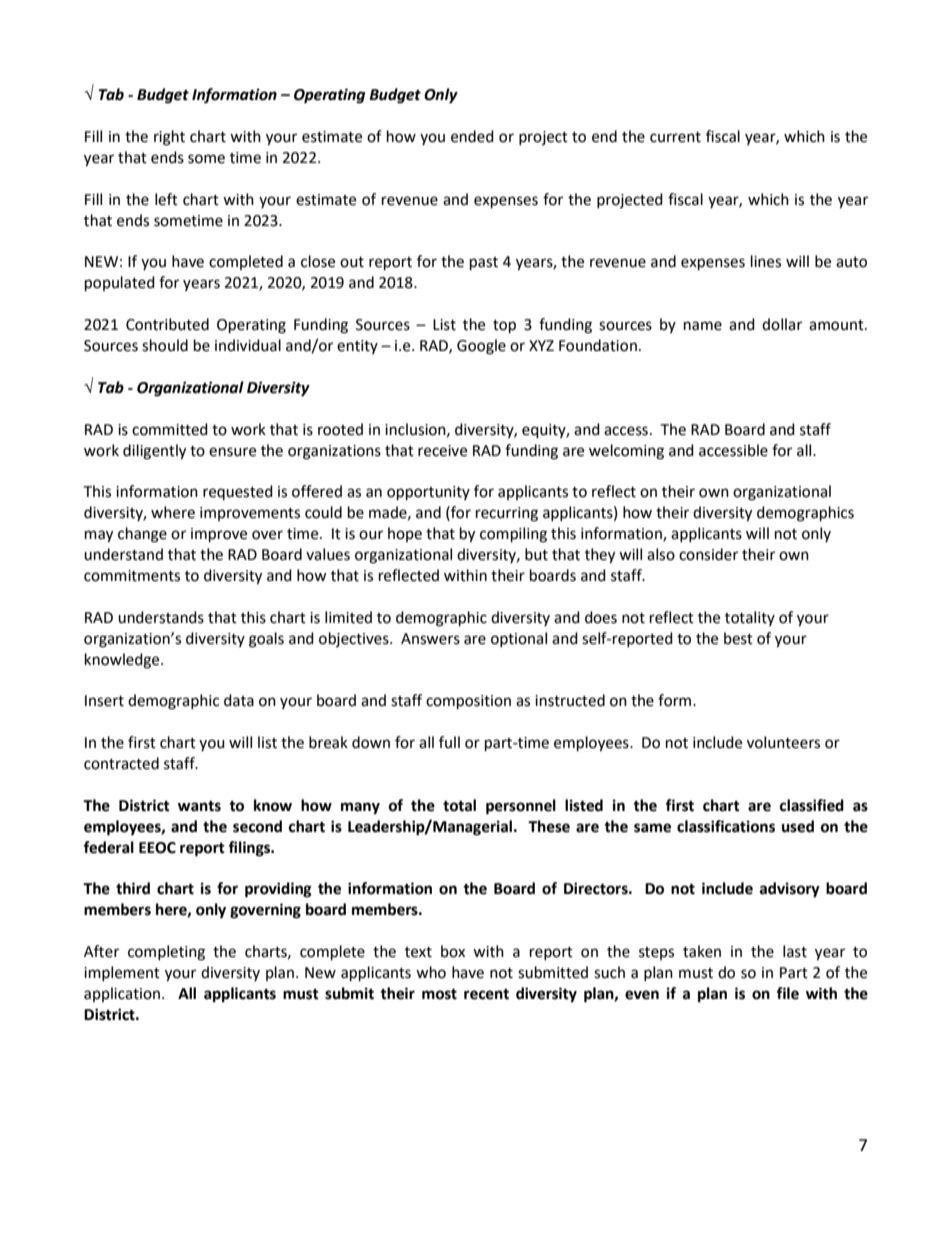 This screenshot has height=1233, width=952. I want to click on full, so click(449, 742).
